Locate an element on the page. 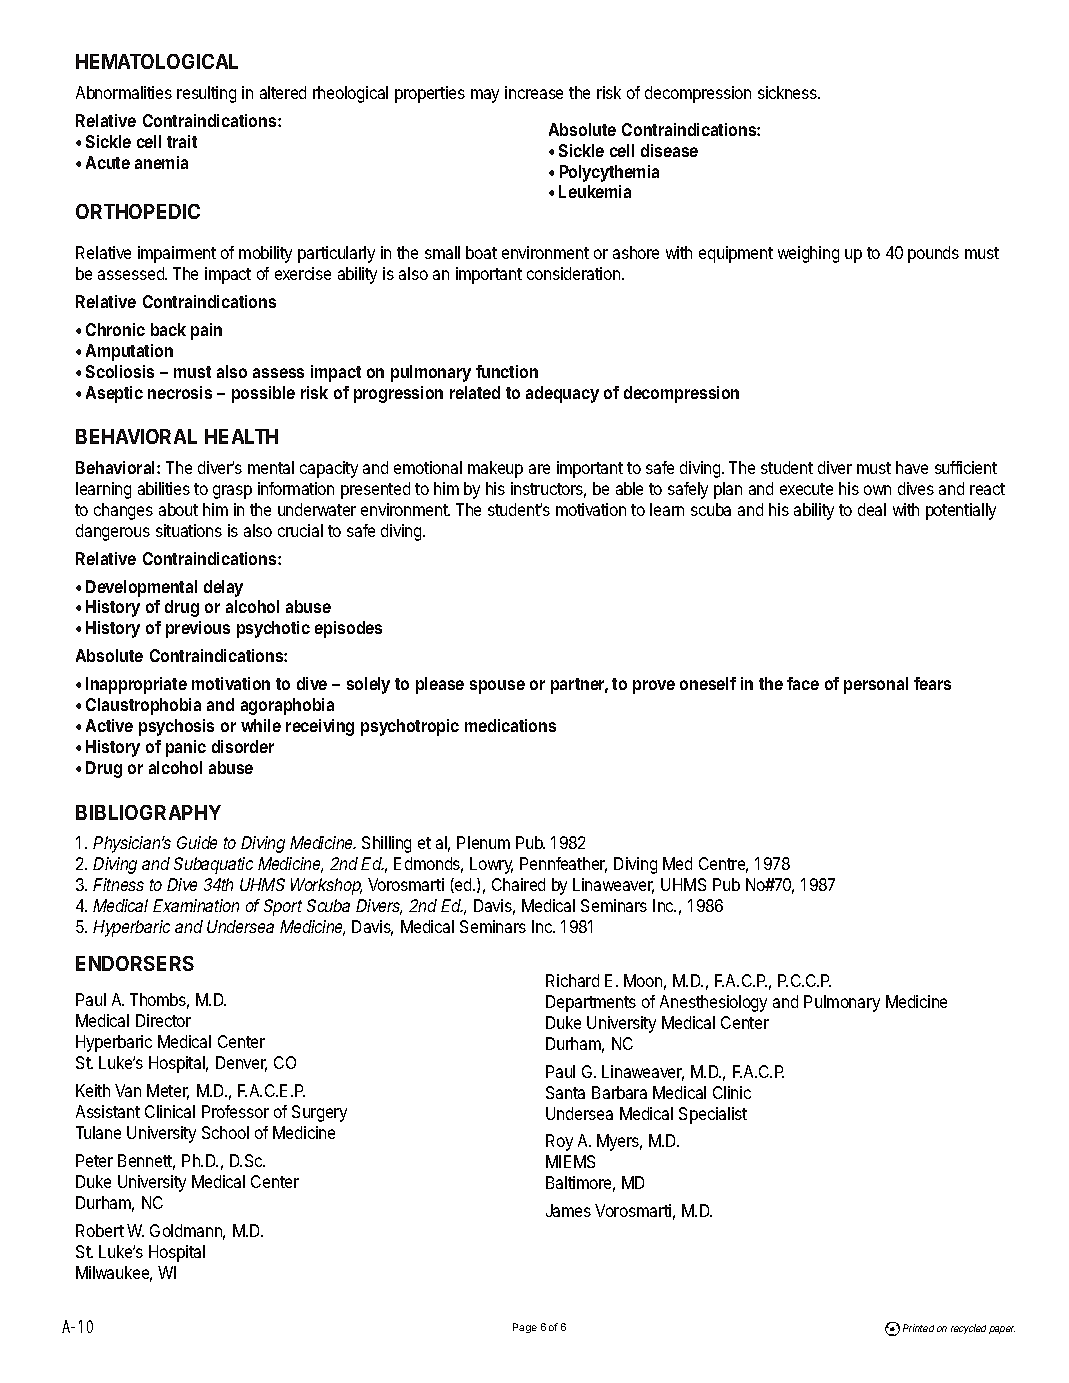 Image resolution: width=1069 pixels, height=1383 pixels. Robert is located at coordinates (100, 1230).
